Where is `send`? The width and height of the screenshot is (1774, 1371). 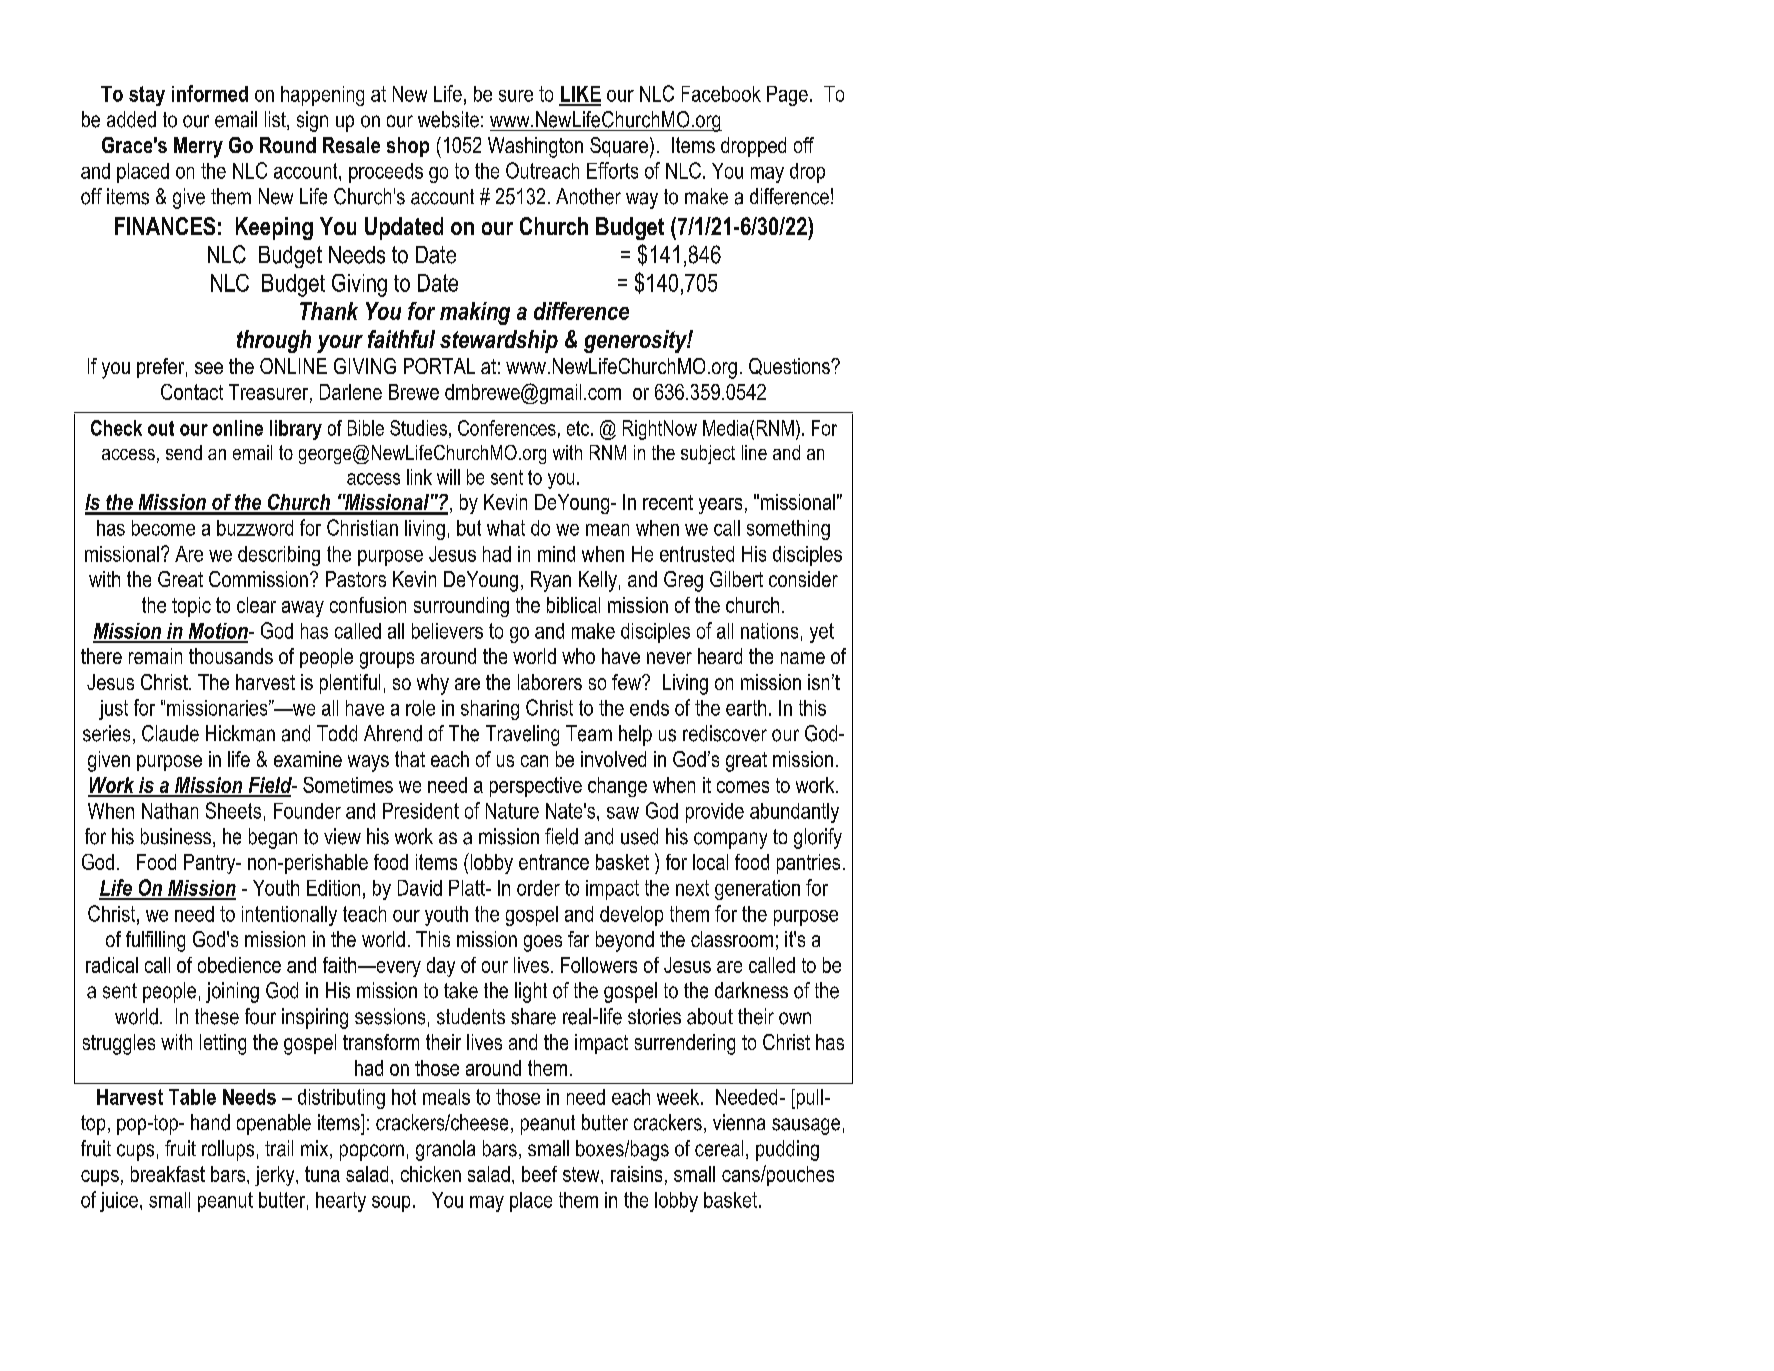 send is located at coordinates (184, 452).
